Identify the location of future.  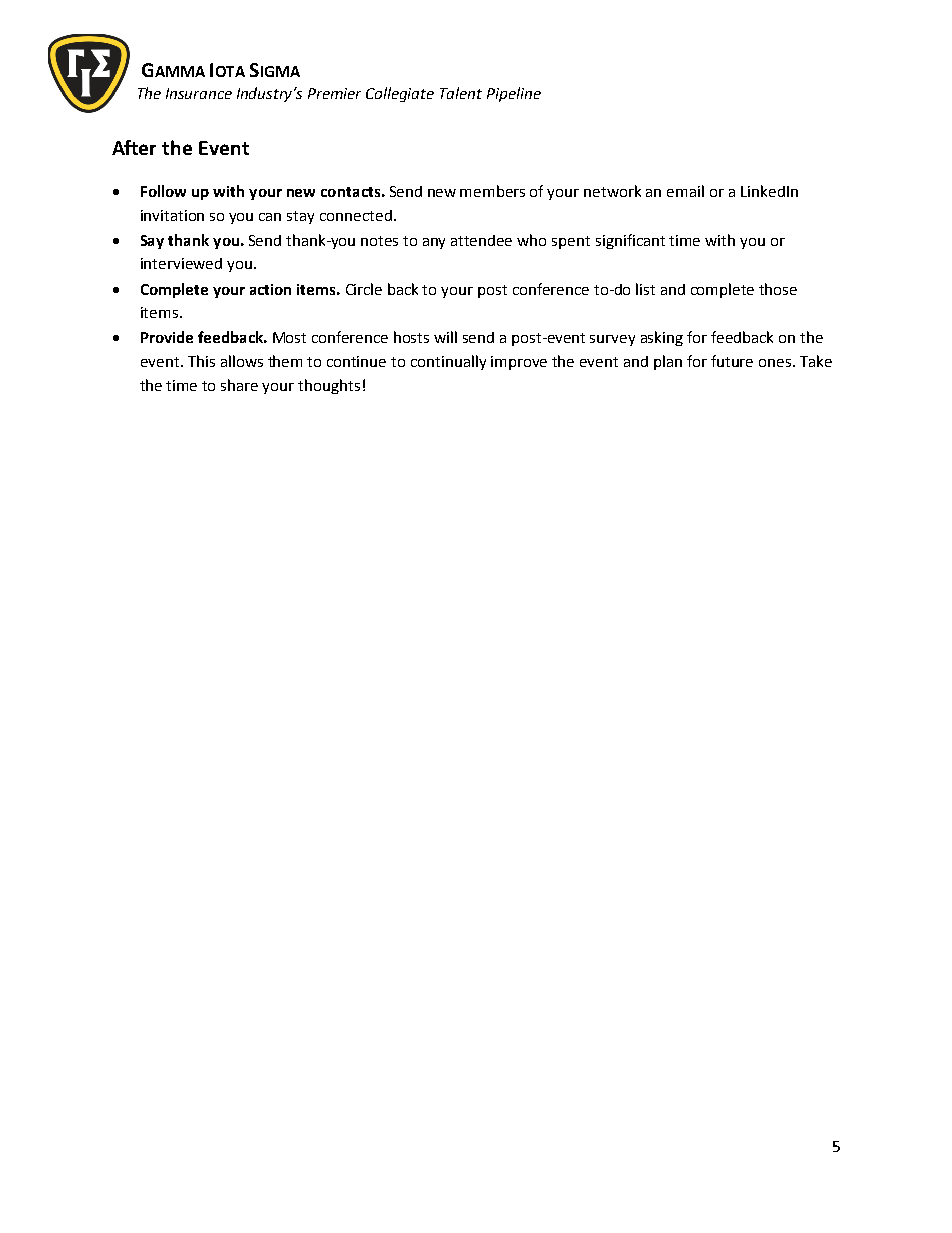
(732, 361).
